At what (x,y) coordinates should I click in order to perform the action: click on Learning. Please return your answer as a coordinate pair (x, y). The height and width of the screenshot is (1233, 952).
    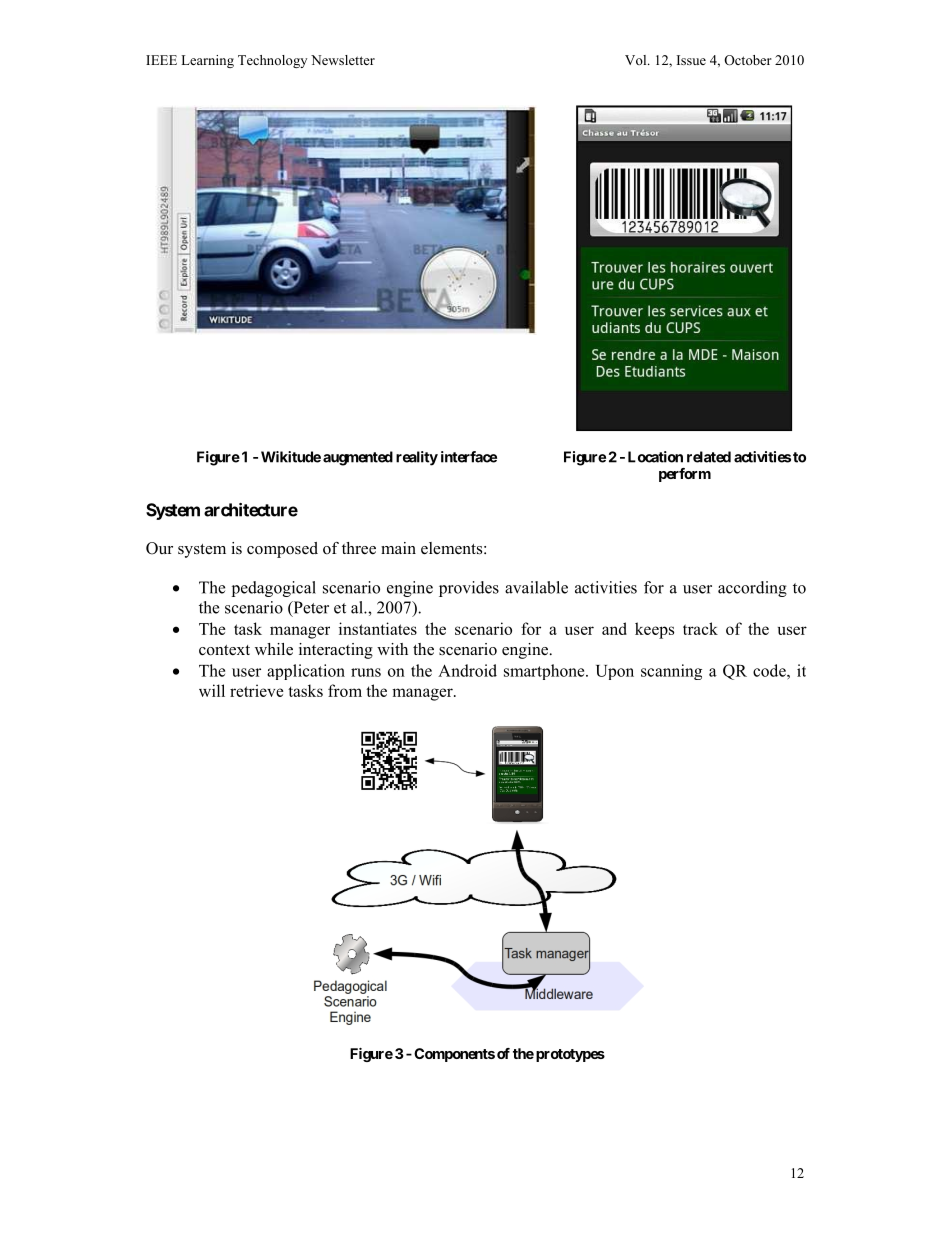
    Looking at the image, I should click on (207, 61).
